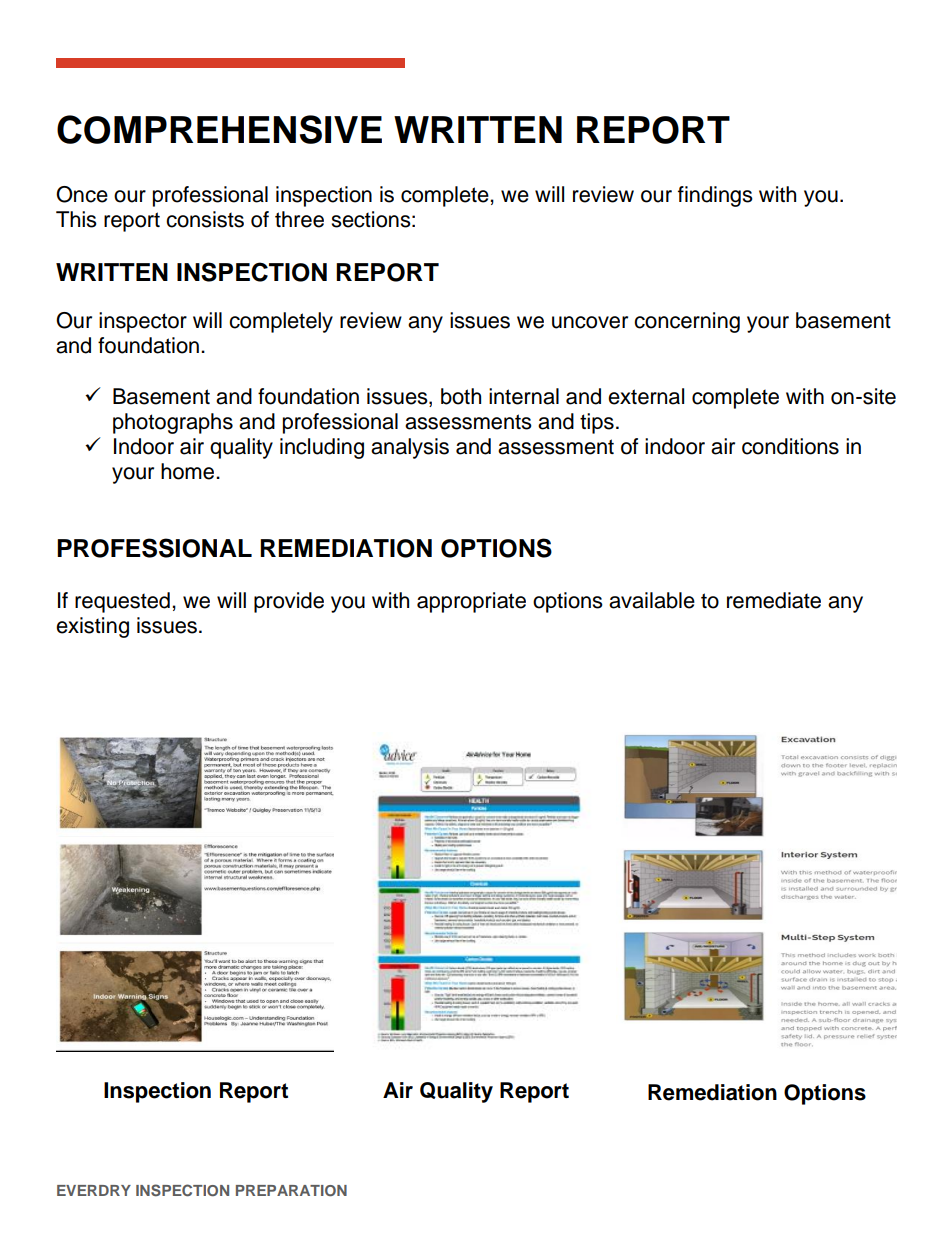  Describe the element at coordinates (219, 129) in the screenshot. I see `COMPREHENSIVE` at that location.
